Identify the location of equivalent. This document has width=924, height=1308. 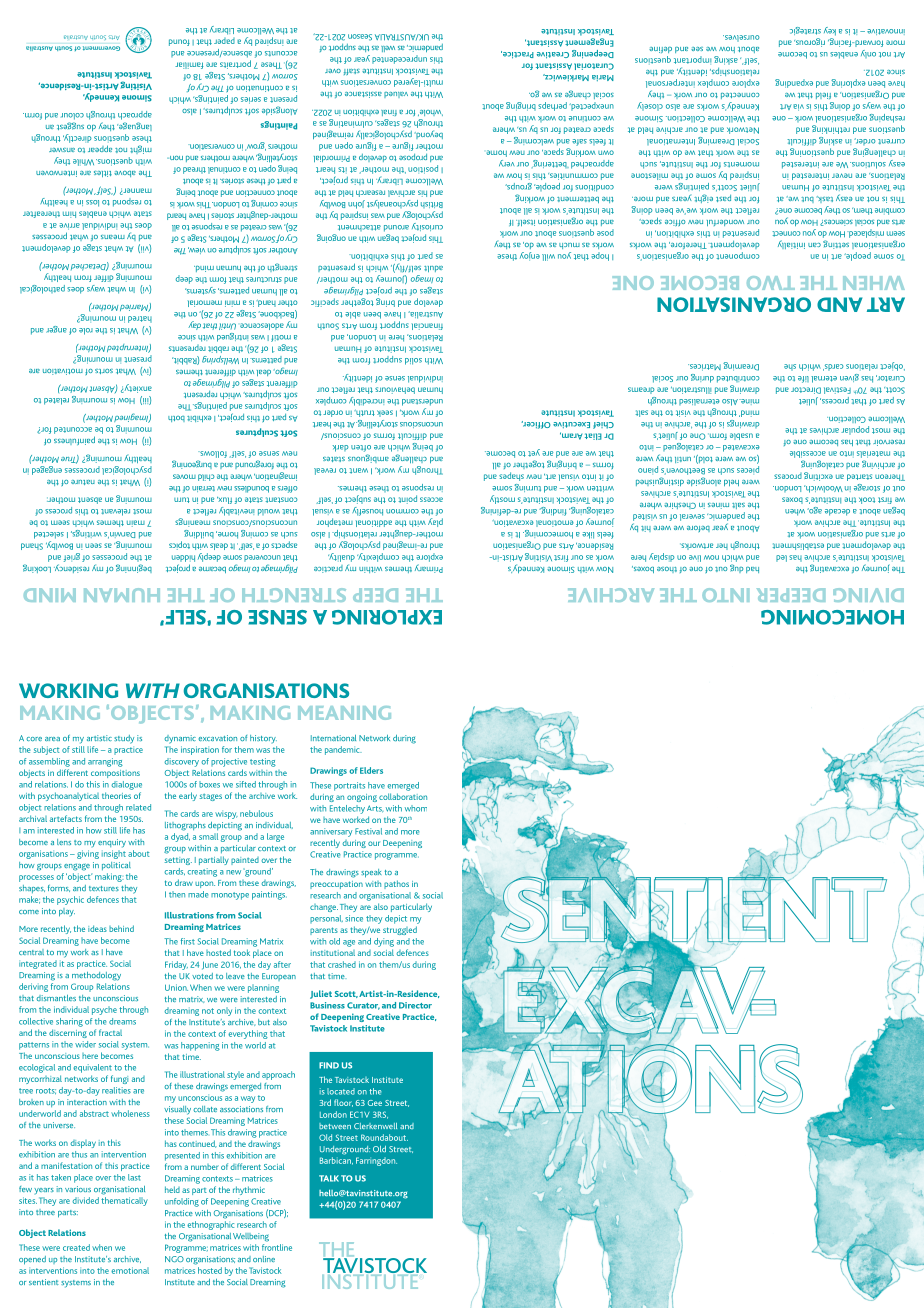
(92, 1068).
